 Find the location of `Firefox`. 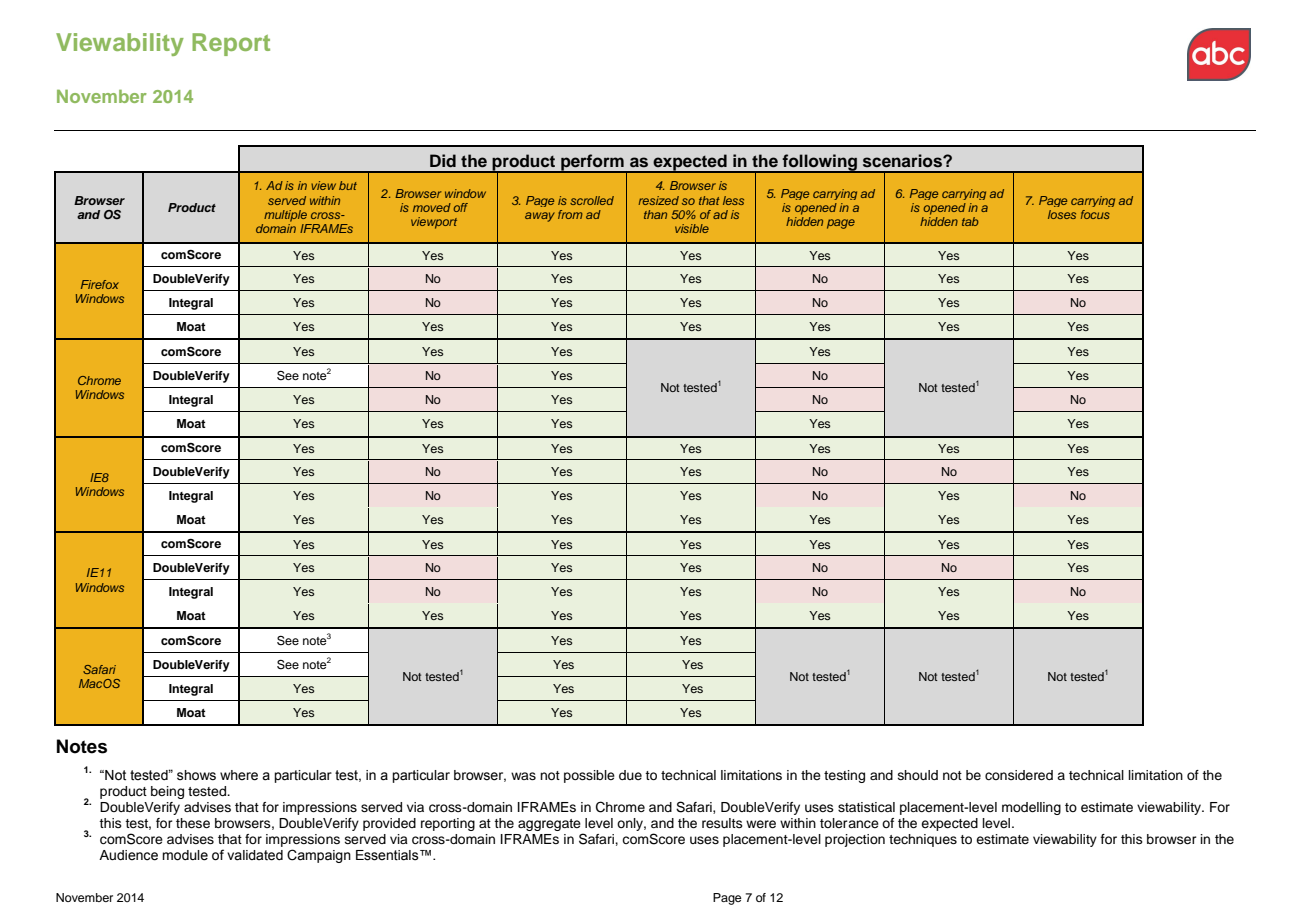

Firefox is located at coordinates (100, 284).
